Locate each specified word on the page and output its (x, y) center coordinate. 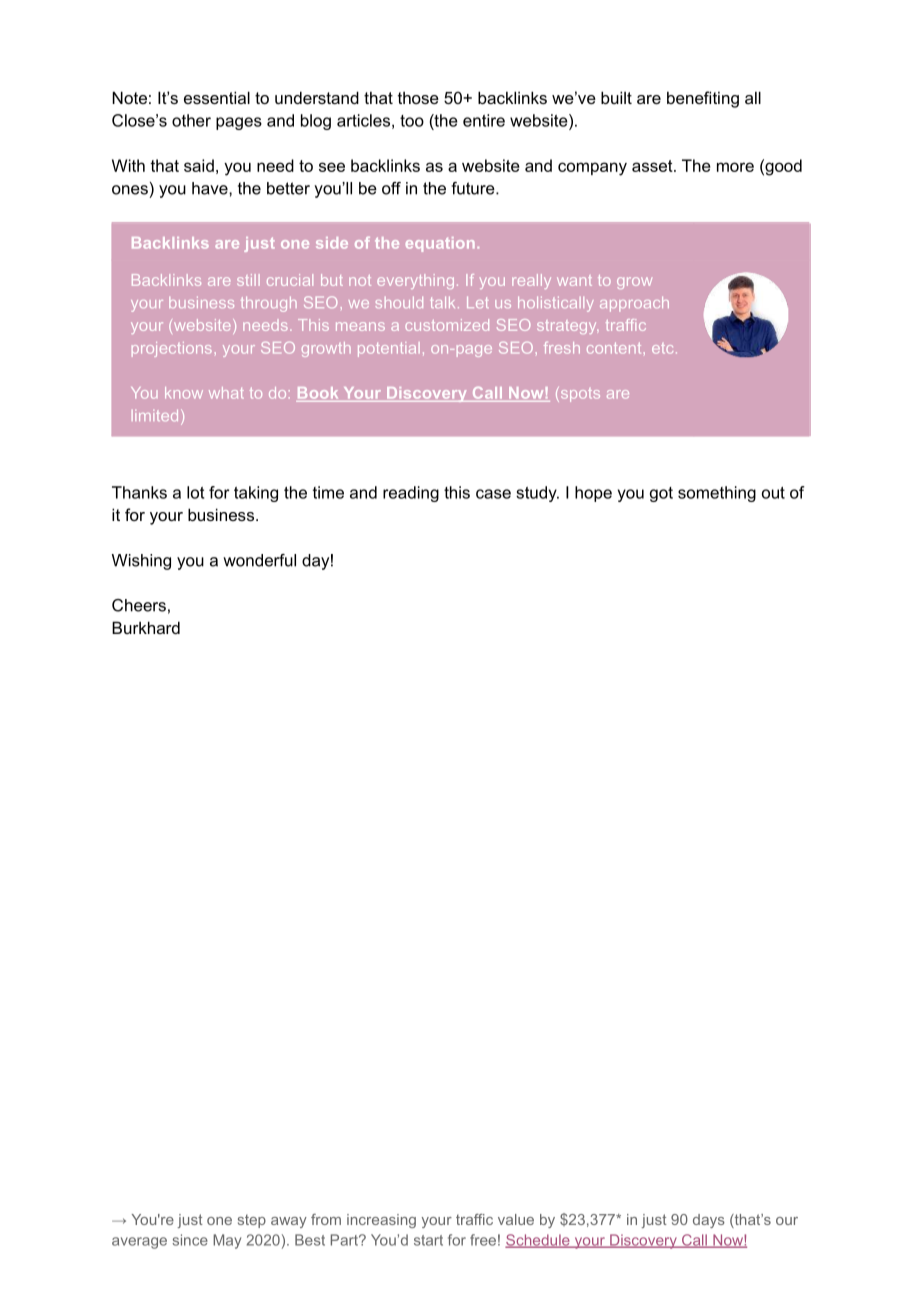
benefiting (703, 99)
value (516, 1219)
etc (662, 348)
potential (389, 349)
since (190, 1240)
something (717, 494)
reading (411, 494)
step (252, 1221)
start (428, 1240)
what (226, 393)
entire (484, 120)
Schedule (538, 1241)
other (191, 120)
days (709, 1221)
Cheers (139, 605)
